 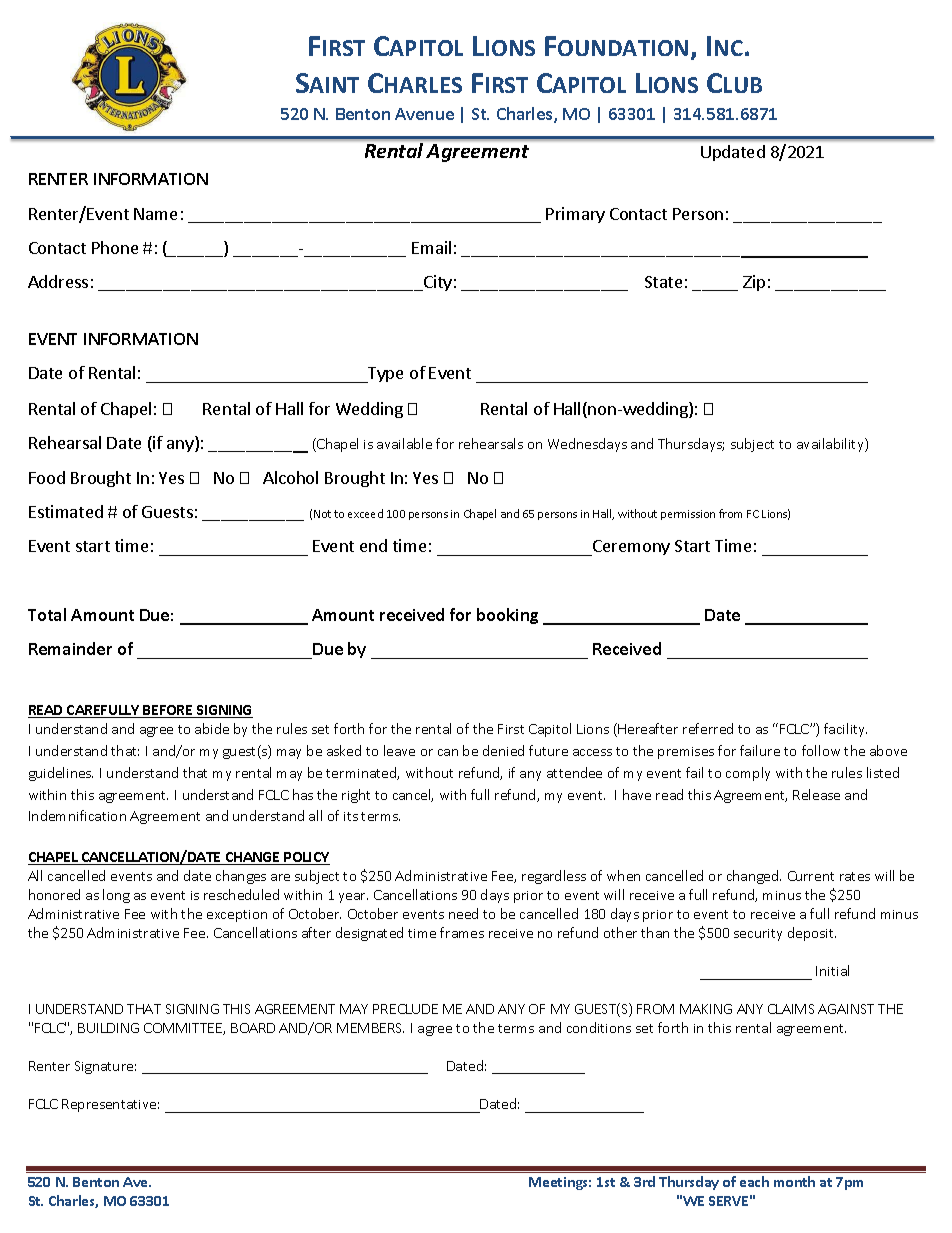 What do you see at coordinates (155, 214) in the image?
I see `Name` at bounding box center [155, 214].
